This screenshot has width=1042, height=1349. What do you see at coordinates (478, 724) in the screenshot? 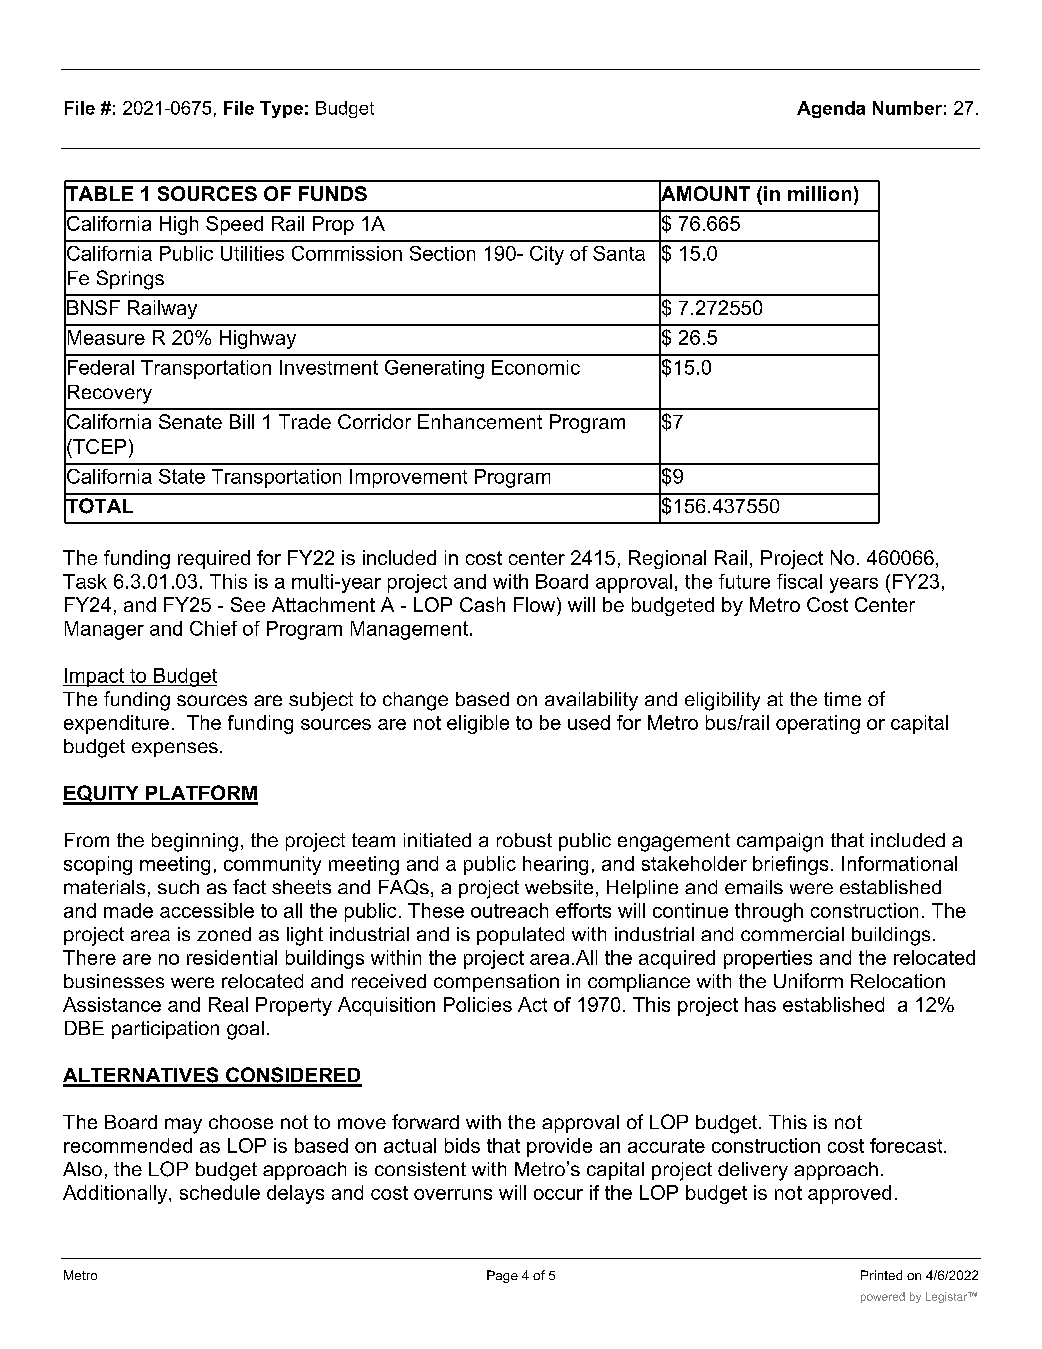
I see `eligible` at bounding box center [478, 724].
